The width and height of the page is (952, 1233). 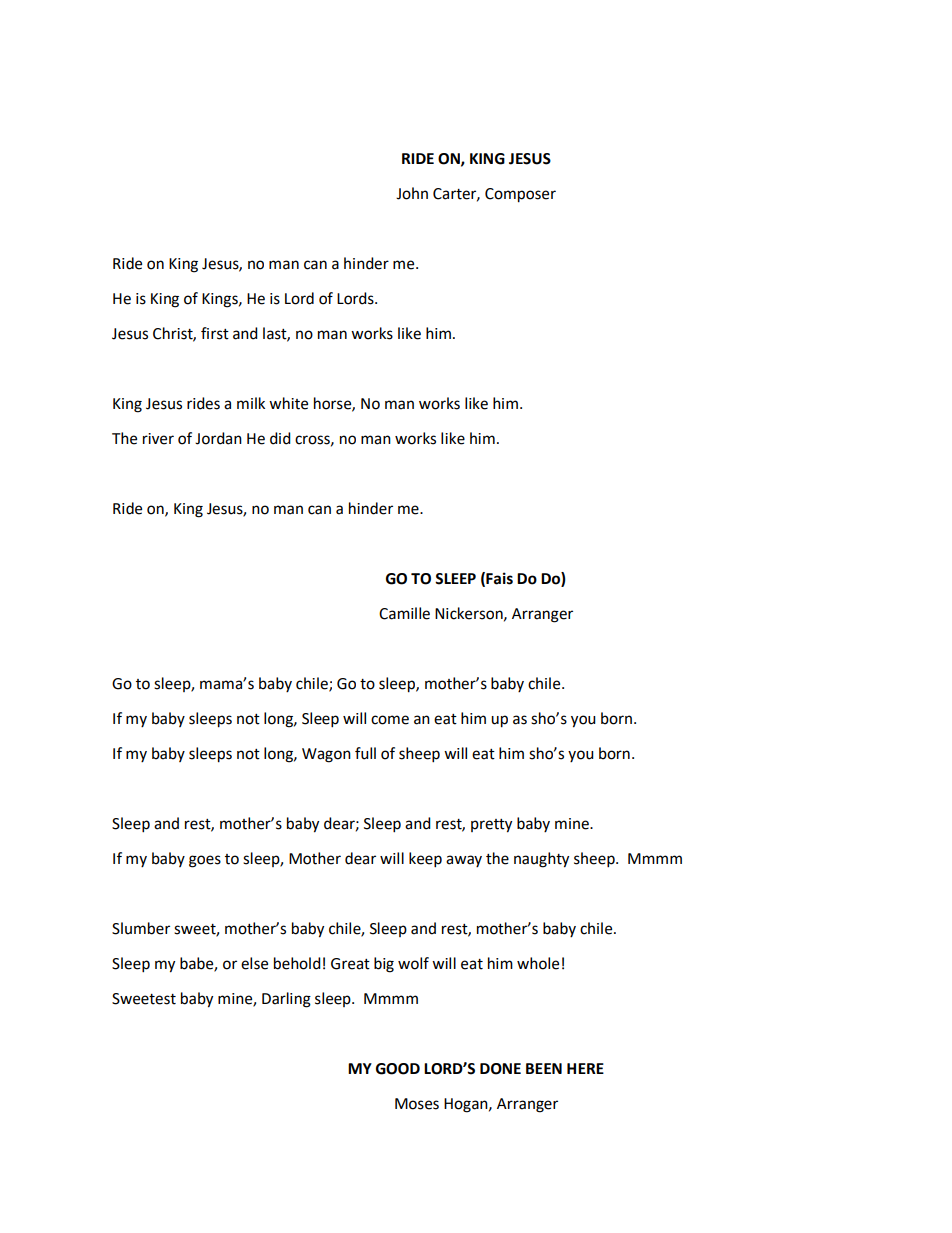 I want to click on Darling, so click(x=286, y=1000).
